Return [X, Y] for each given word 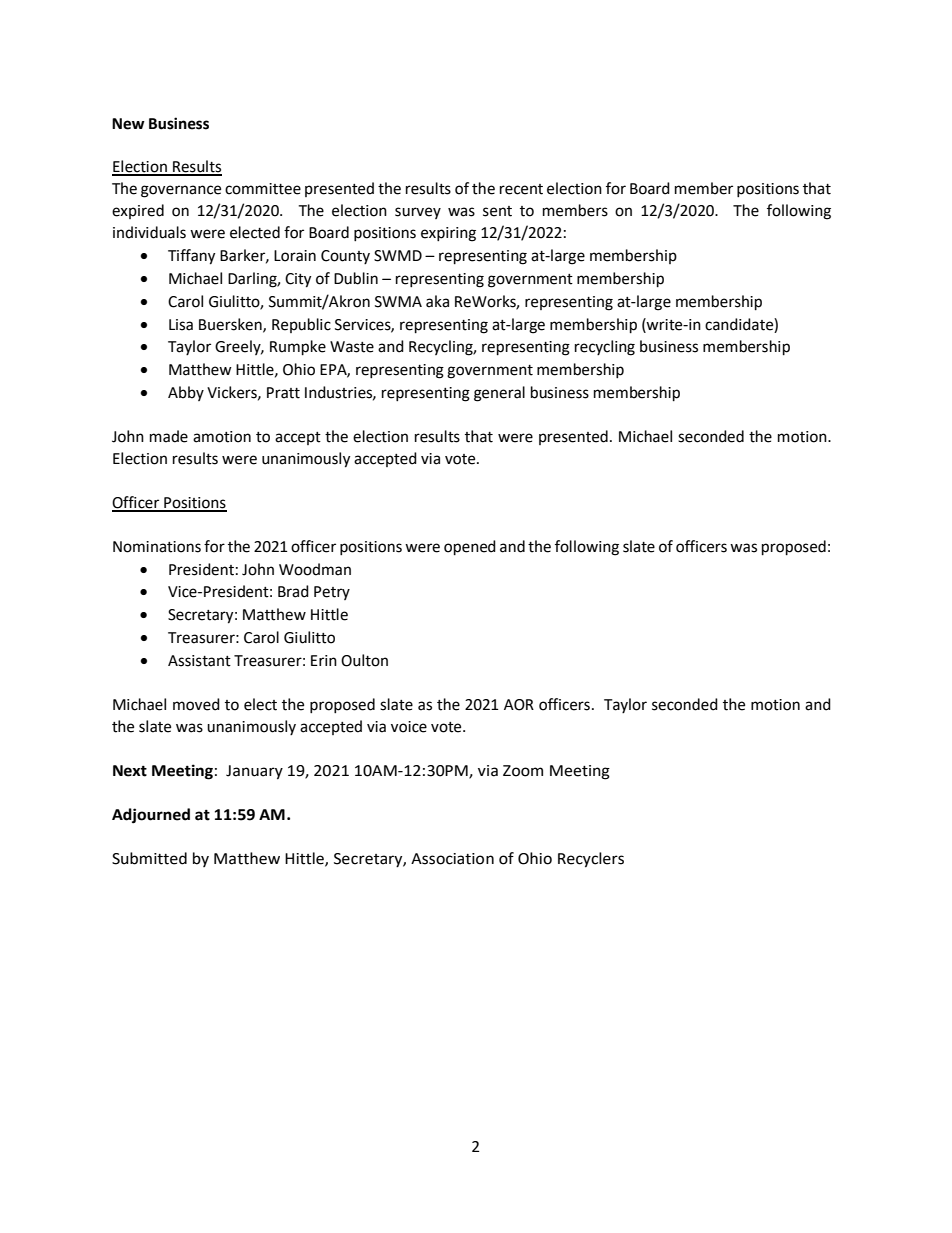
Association [452, 859]
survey [418, 213]
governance [181, 191]
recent [521, 189]
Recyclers [591, 860]
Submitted [149, 858]
